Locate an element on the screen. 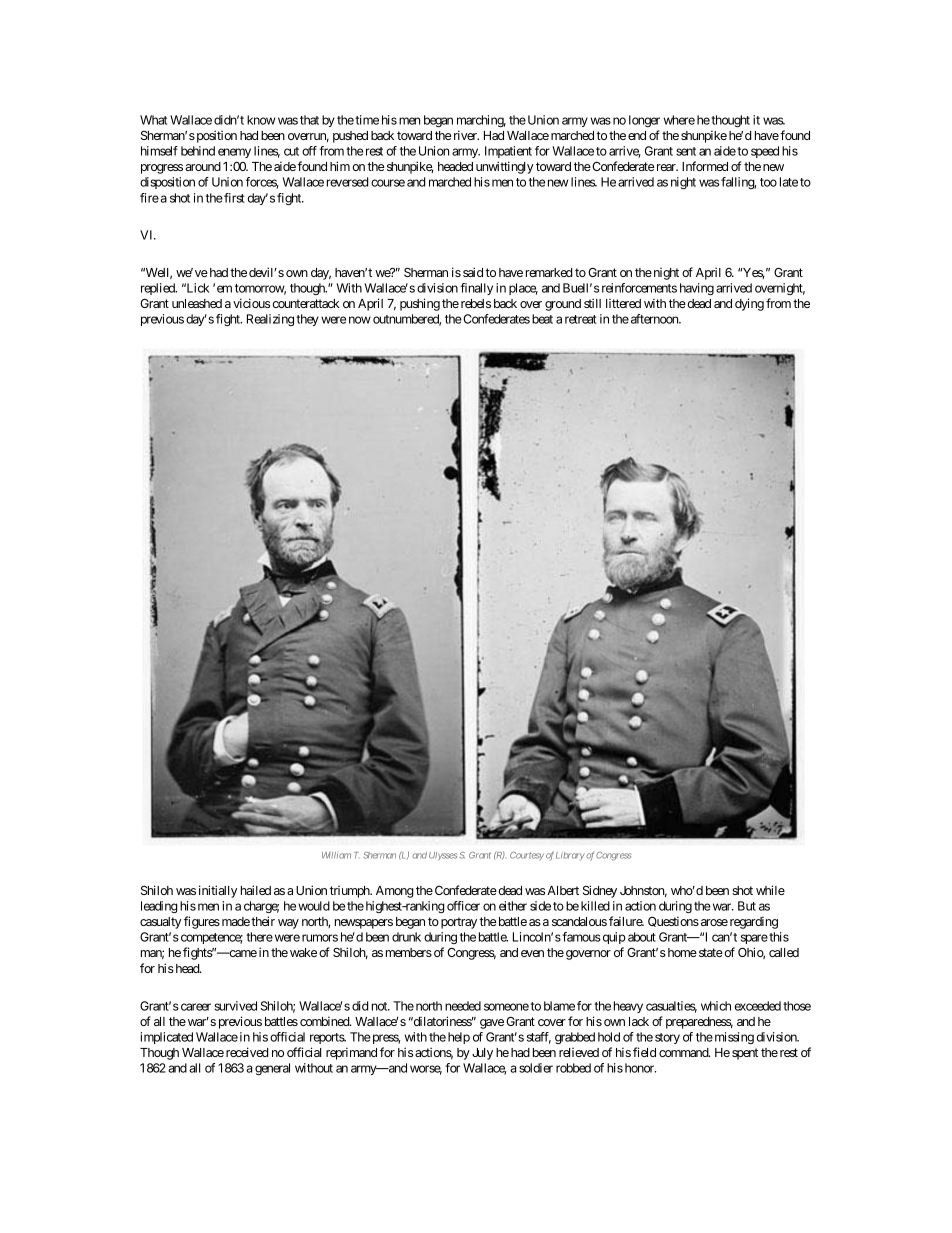 The image size is (952, 1233). enemy is located at coordinates (234, 153).
